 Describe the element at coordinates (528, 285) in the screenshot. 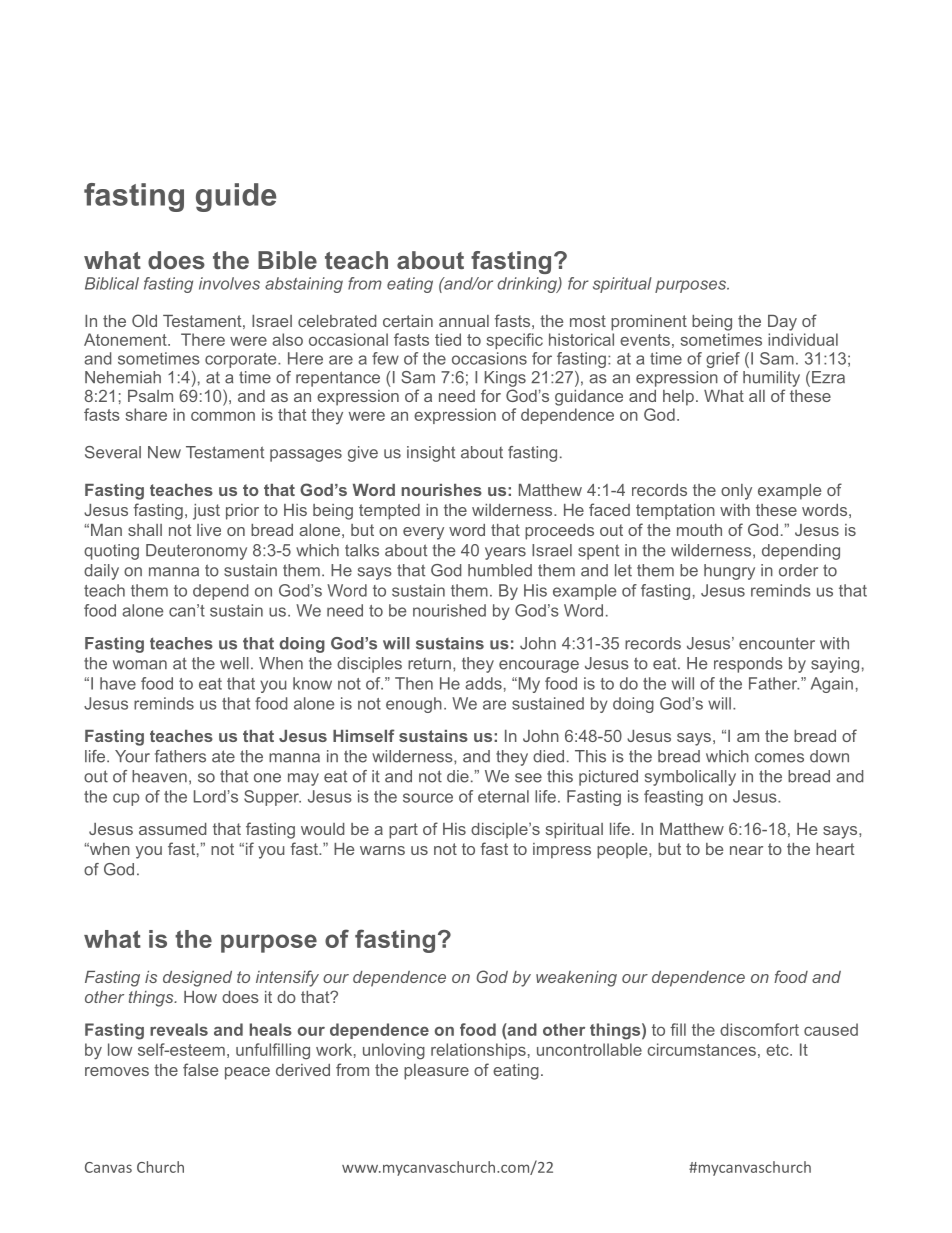

I see `drinking` at that location.
